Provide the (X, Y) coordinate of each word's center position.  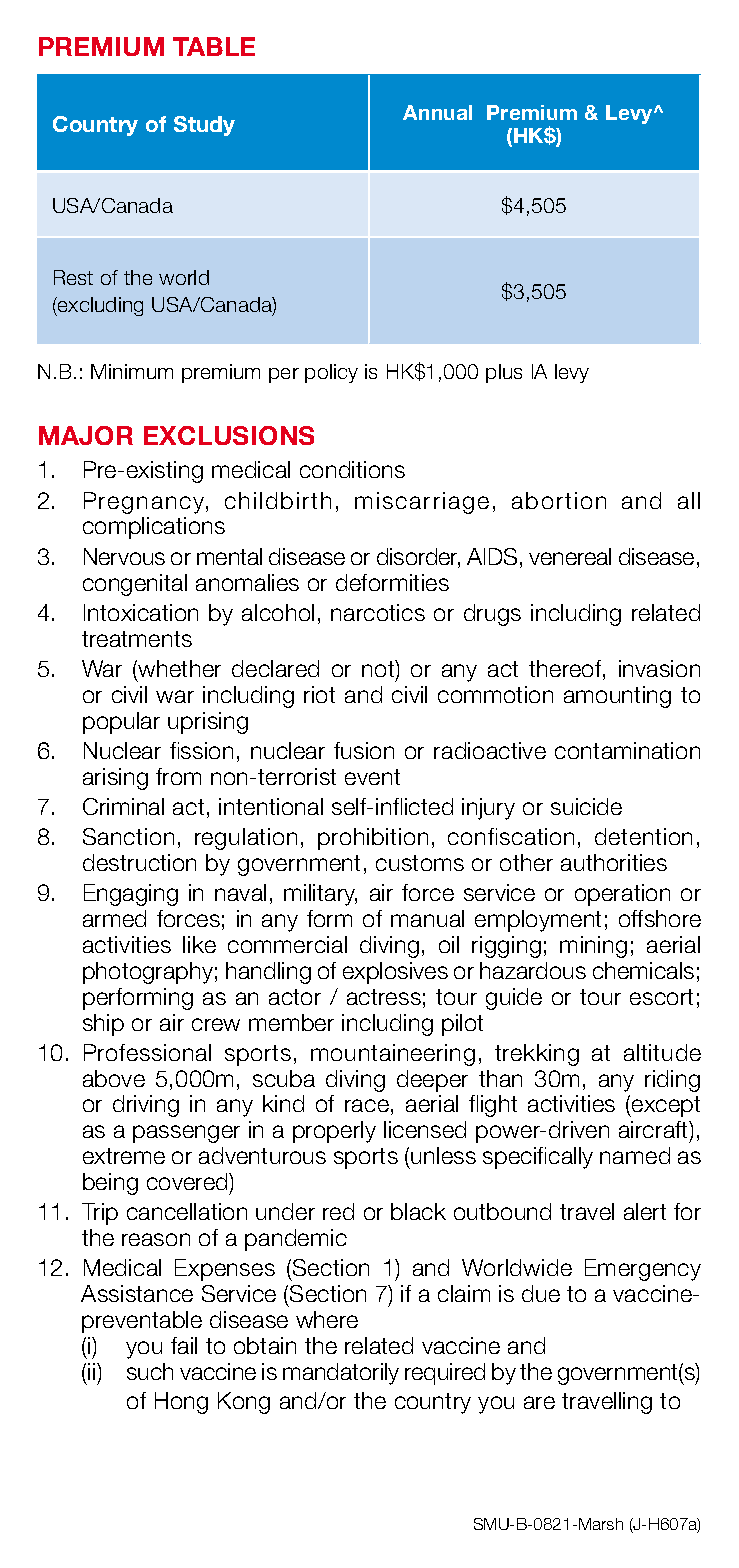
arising (115, 779)
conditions (352, 469)
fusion (364, 750)
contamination (627, 750)
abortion (559, 500)
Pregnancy (145, 503)
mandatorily (341, 1374)
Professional (147, 1052)
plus (504, 373)
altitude (662, 1052)
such (150, 1371)
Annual (437, 112)
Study (204, 126)
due (541, 1293)
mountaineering (393, 1055)
